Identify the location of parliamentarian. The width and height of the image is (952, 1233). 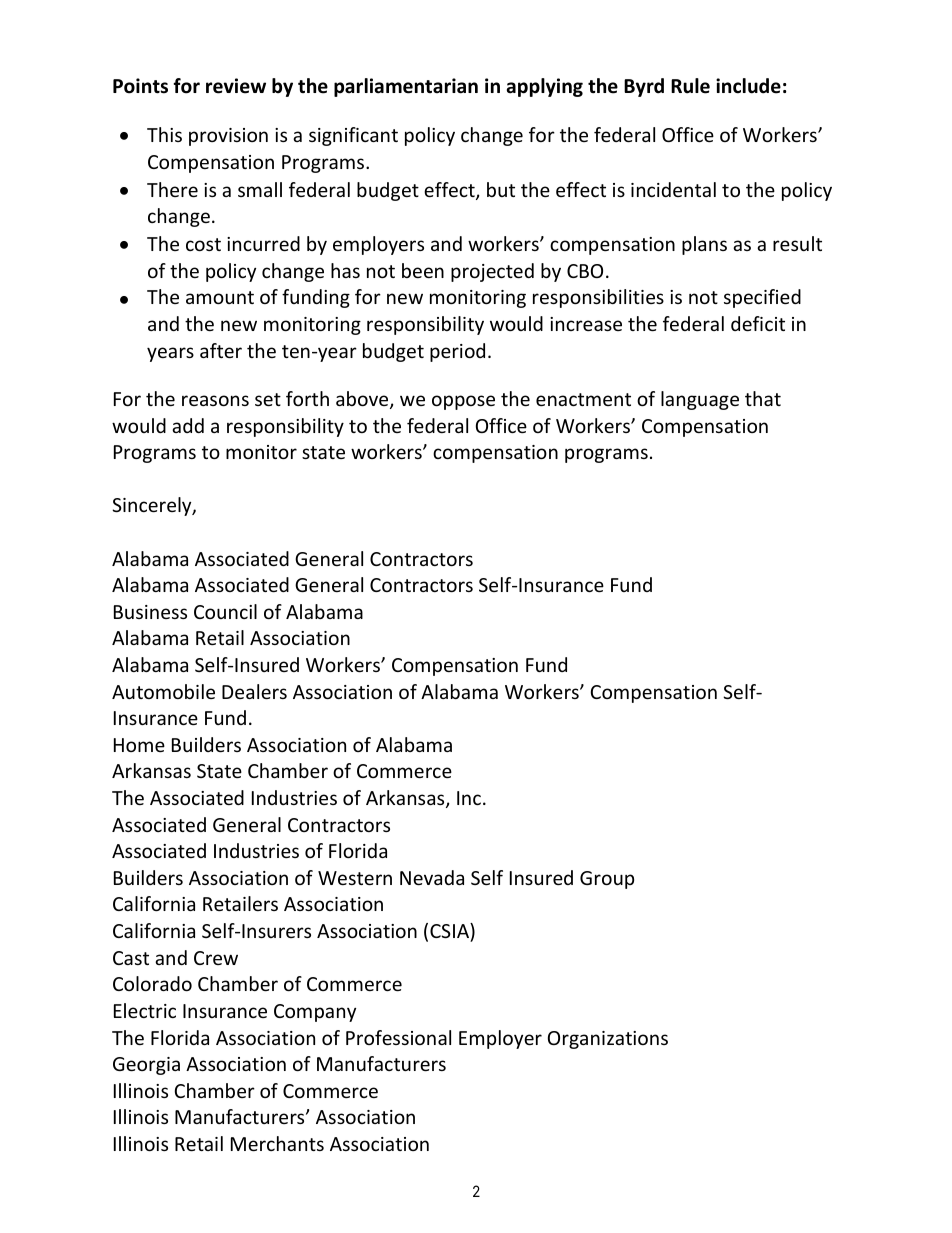
(406, 87).
